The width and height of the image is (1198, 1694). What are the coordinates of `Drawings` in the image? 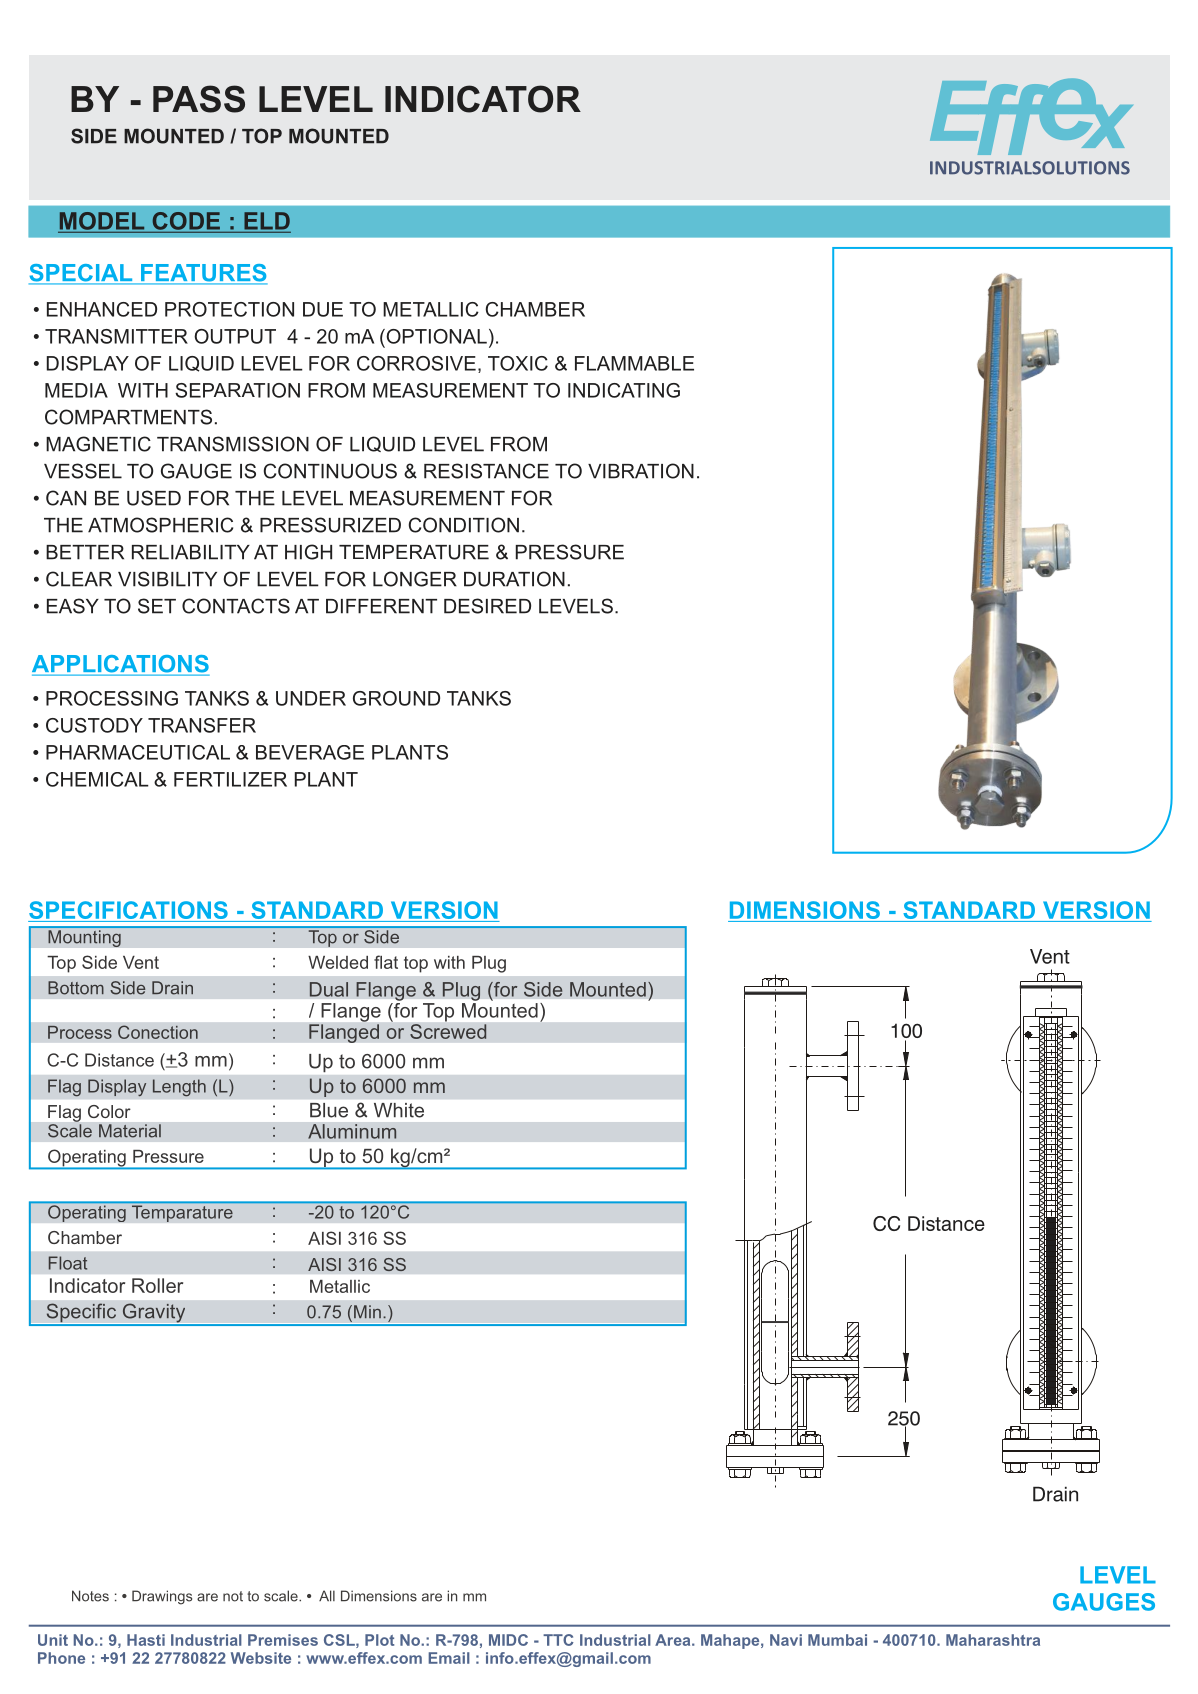 It's located at (162, 1597).
